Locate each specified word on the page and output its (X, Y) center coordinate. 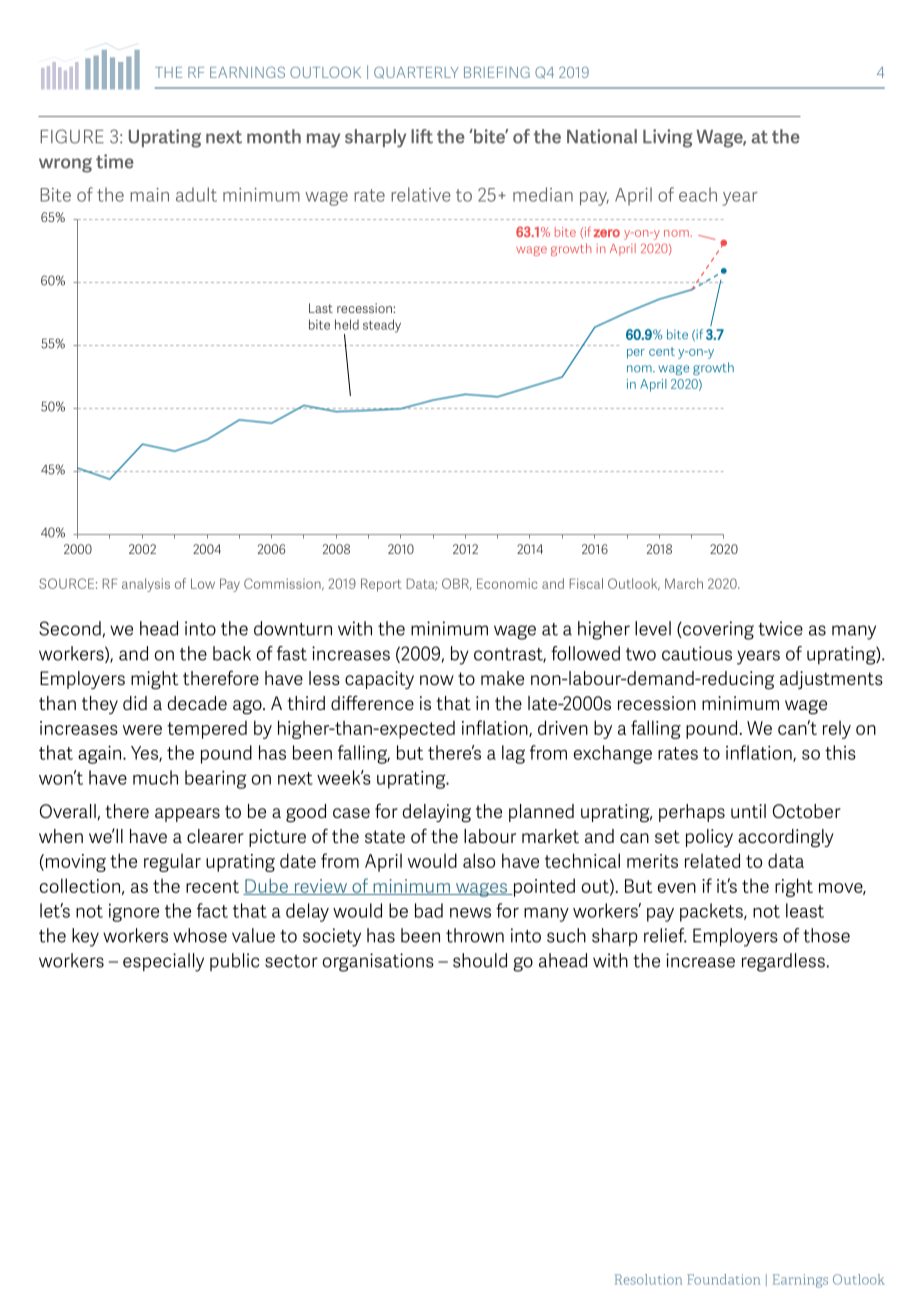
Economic (507, 583)
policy (709, 838)
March (684, 583)
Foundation (723, 1279)
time (115, 161)
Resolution (648, 1279)
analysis (146, 585)
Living (668, 138)
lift (422, 136)
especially (163, 962)
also (479, 860)
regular (172, 862)
